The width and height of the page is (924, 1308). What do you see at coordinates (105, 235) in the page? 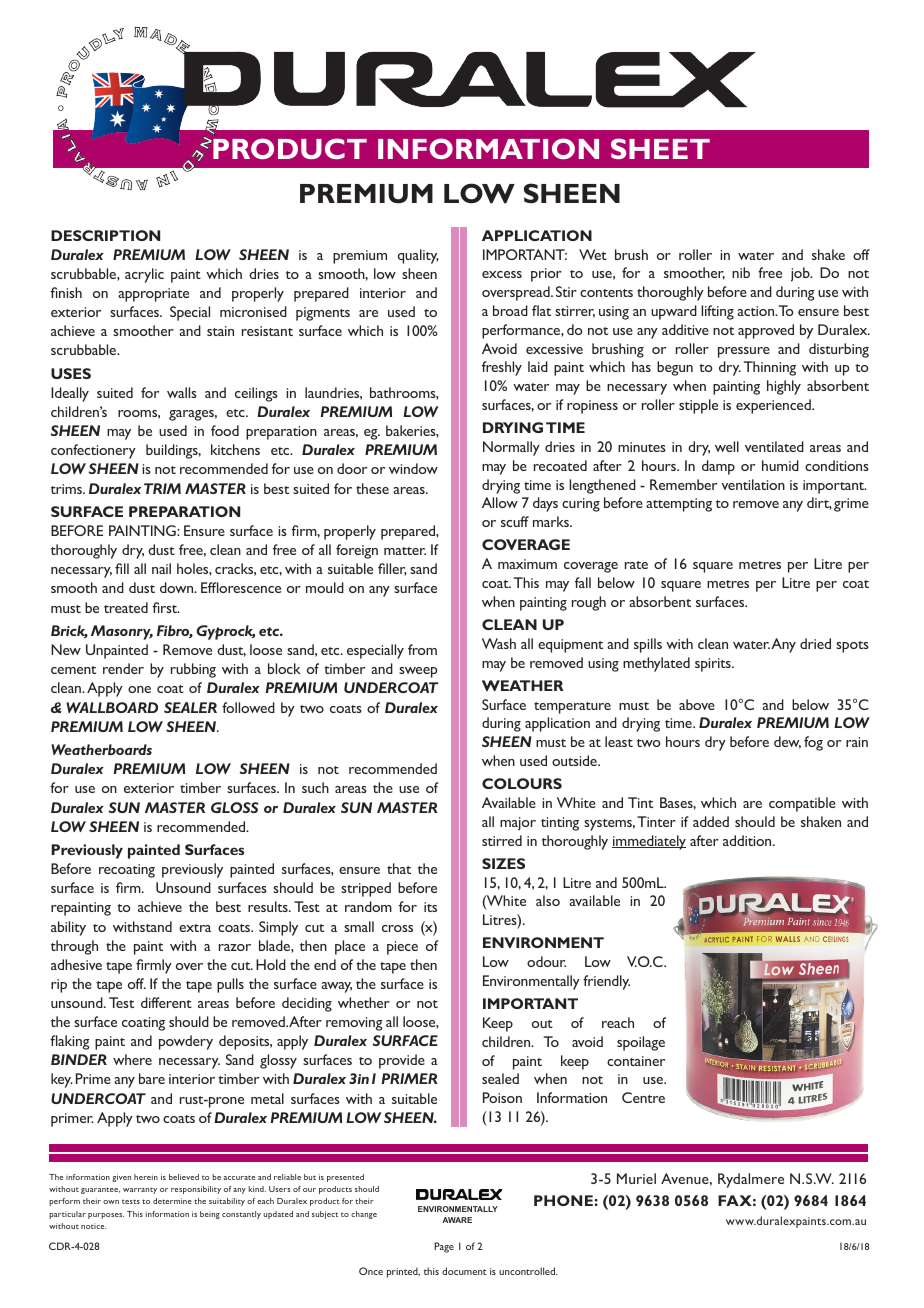
I see `DESCRIPTION` at bounding box center [105, 235].
